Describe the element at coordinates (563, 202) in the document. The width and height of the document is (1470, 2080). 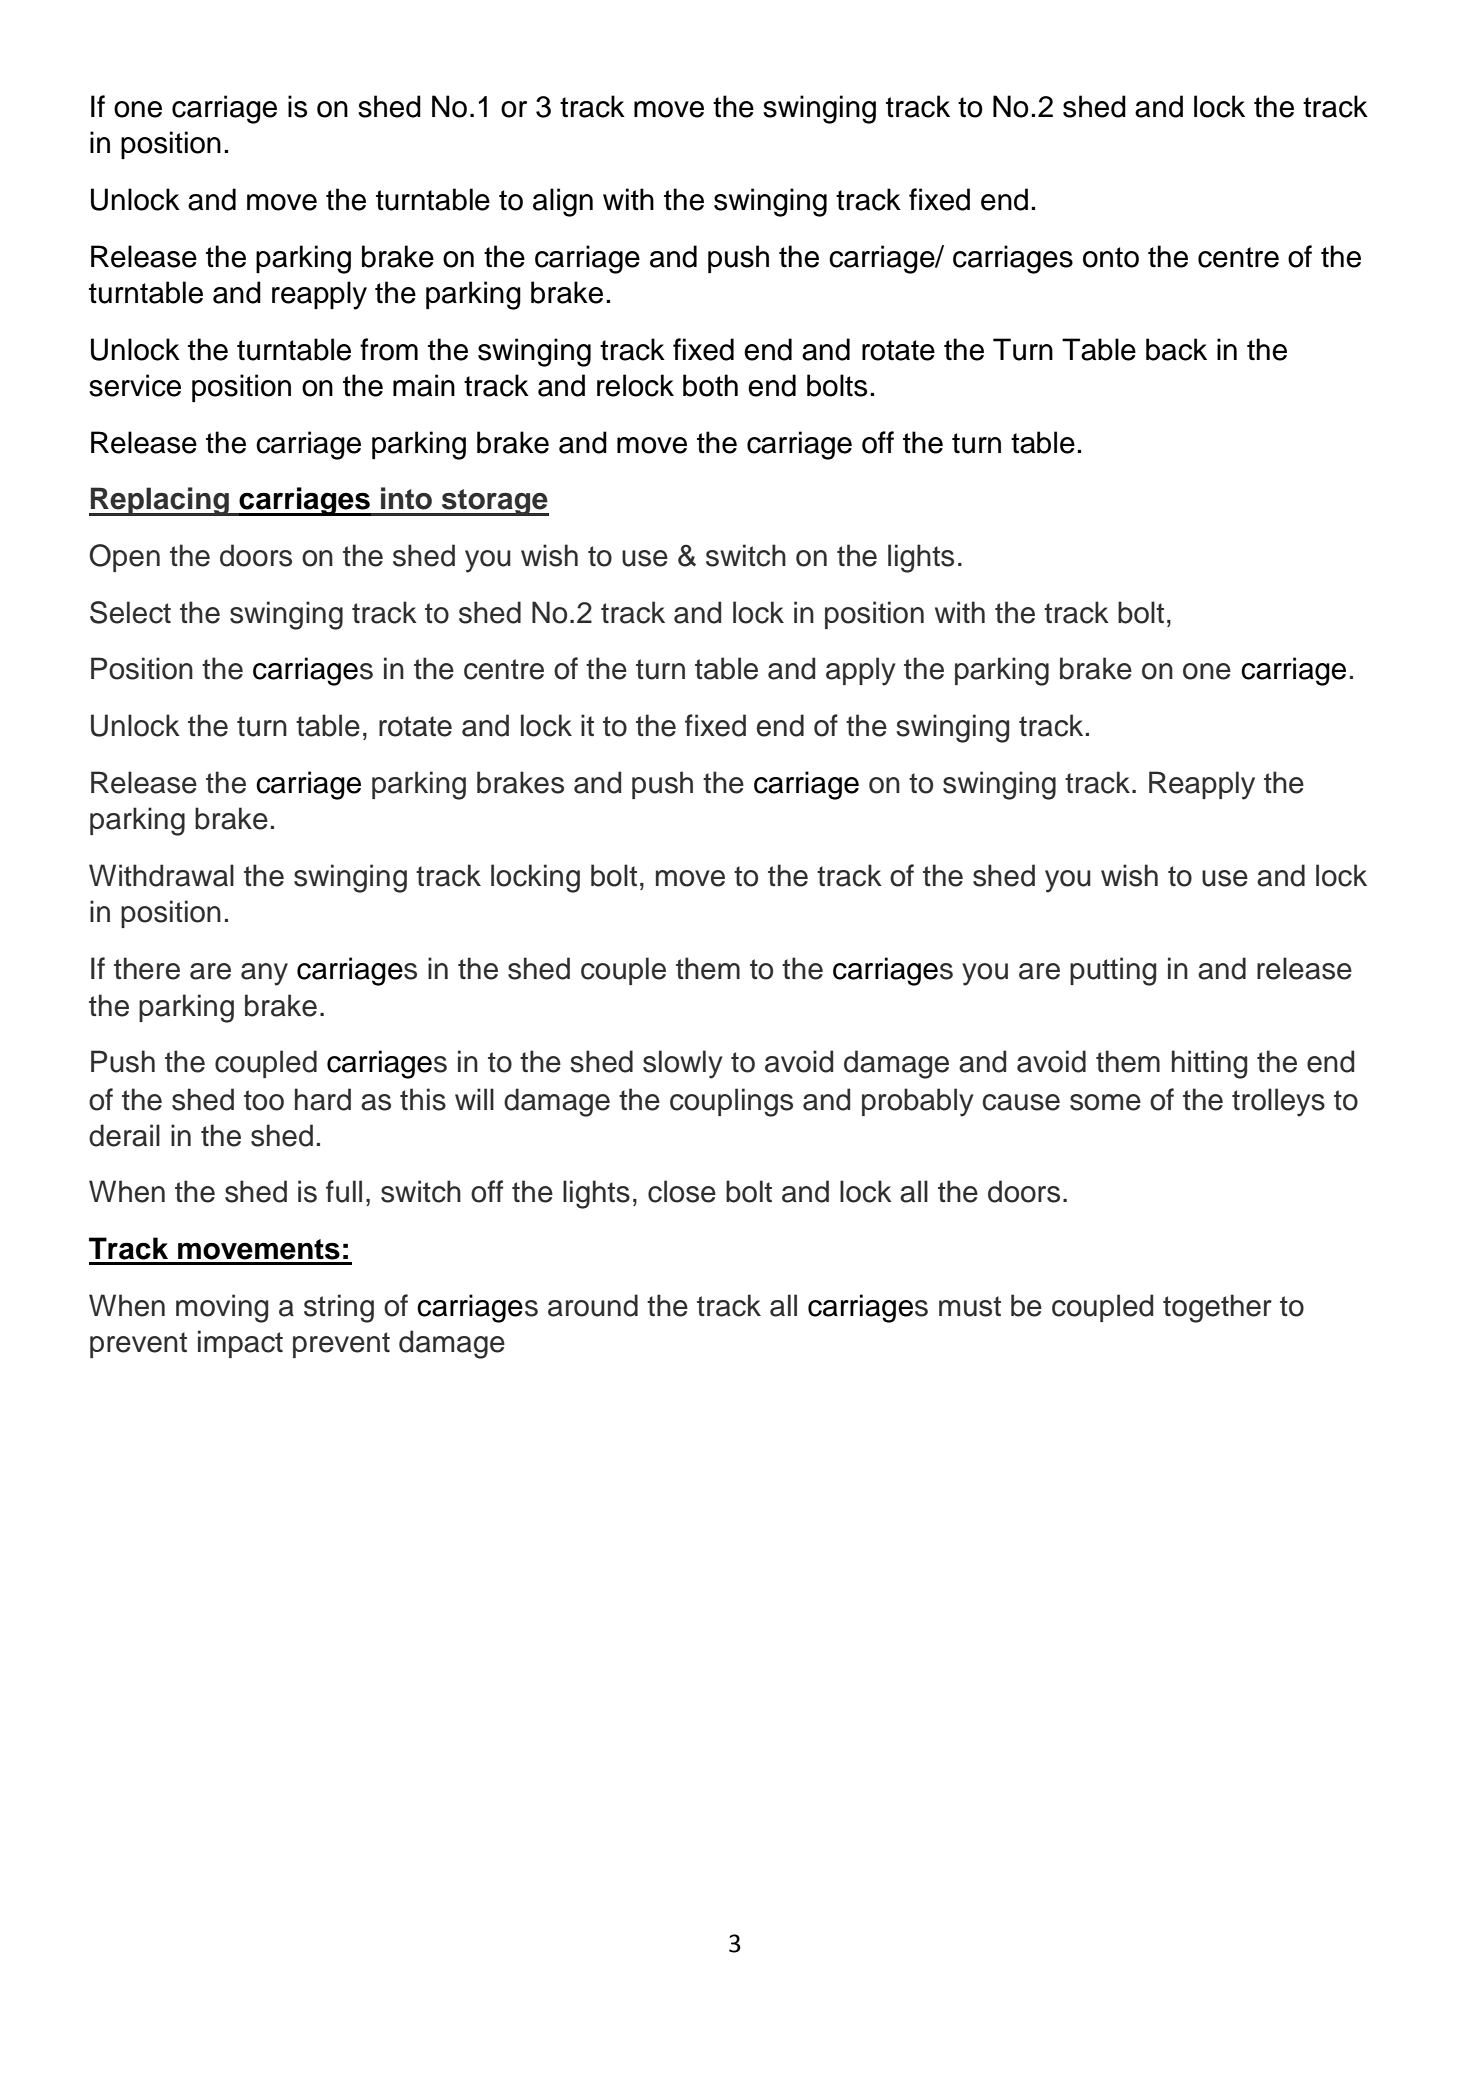
I see `align` at that location.
